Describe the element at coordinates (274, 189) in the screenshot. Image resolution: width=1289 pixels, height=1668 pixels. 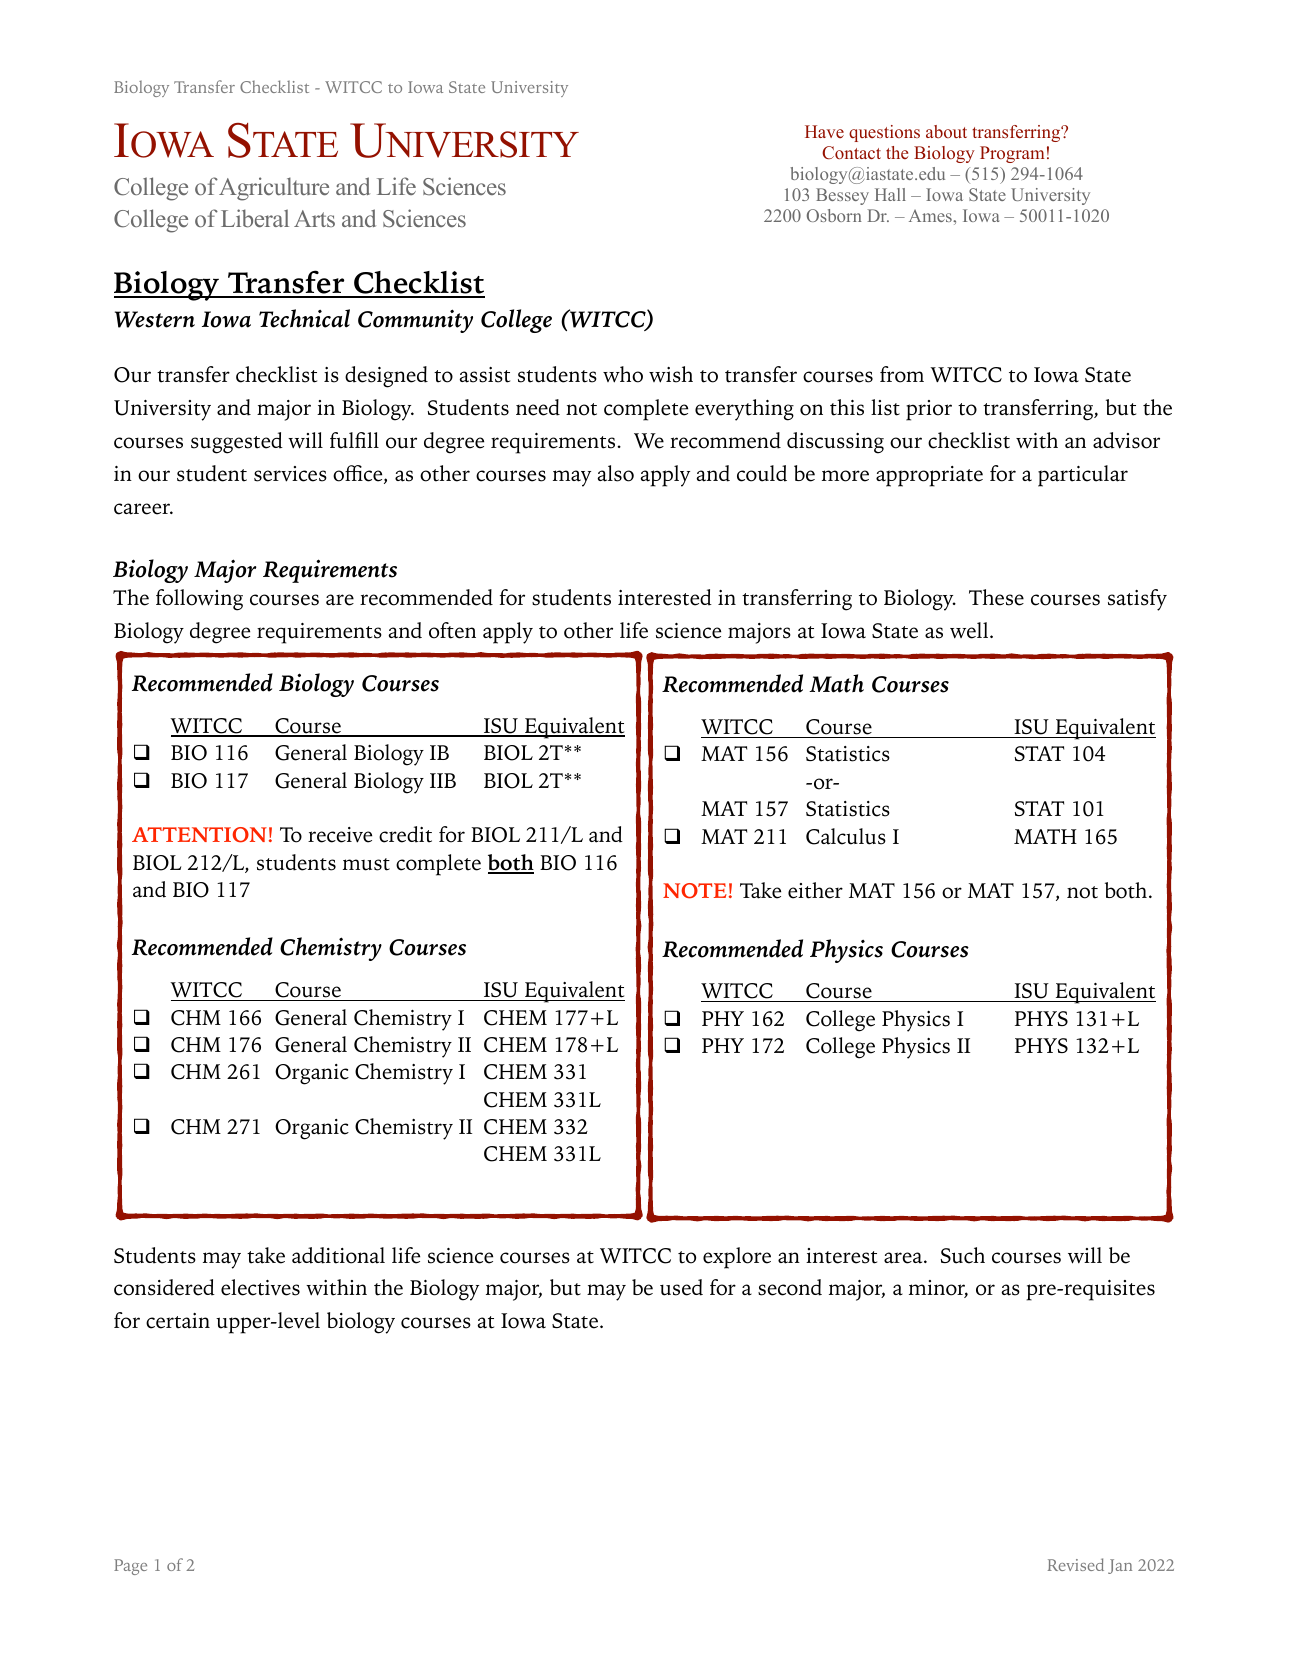
I see `Agriculture` at that location.
